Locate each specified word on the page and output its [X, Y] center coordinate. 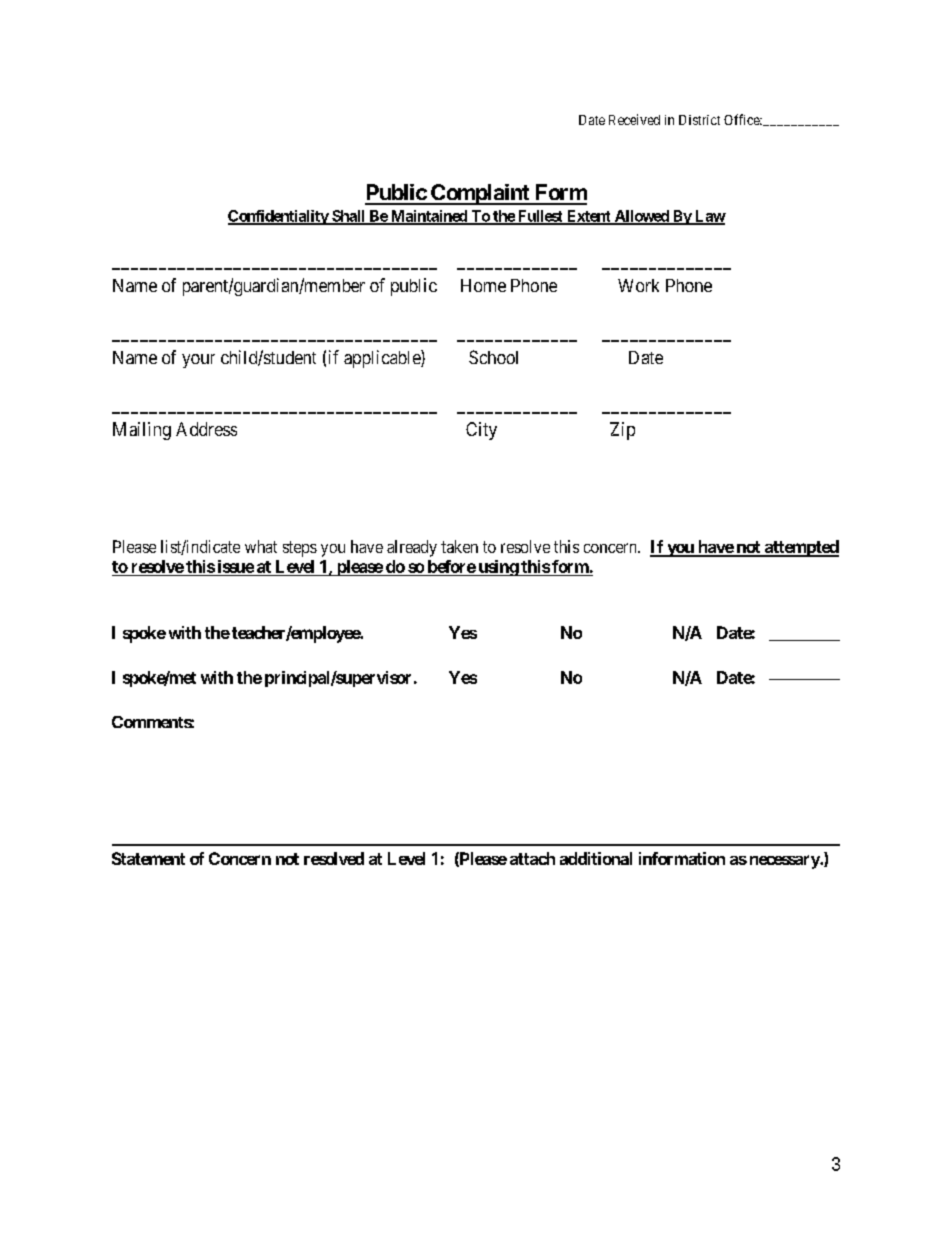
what [261, 546]
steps [300, 549]
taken [459, 546]
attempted [800, 548]
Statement [148, 858]
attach [532, 858]
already [412, 548]
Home [483, 285]
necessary [785, 862]
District [699, 120]
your [198, 361]
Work [638, 285]
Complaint [480, 194]
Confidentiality [279, 217]
